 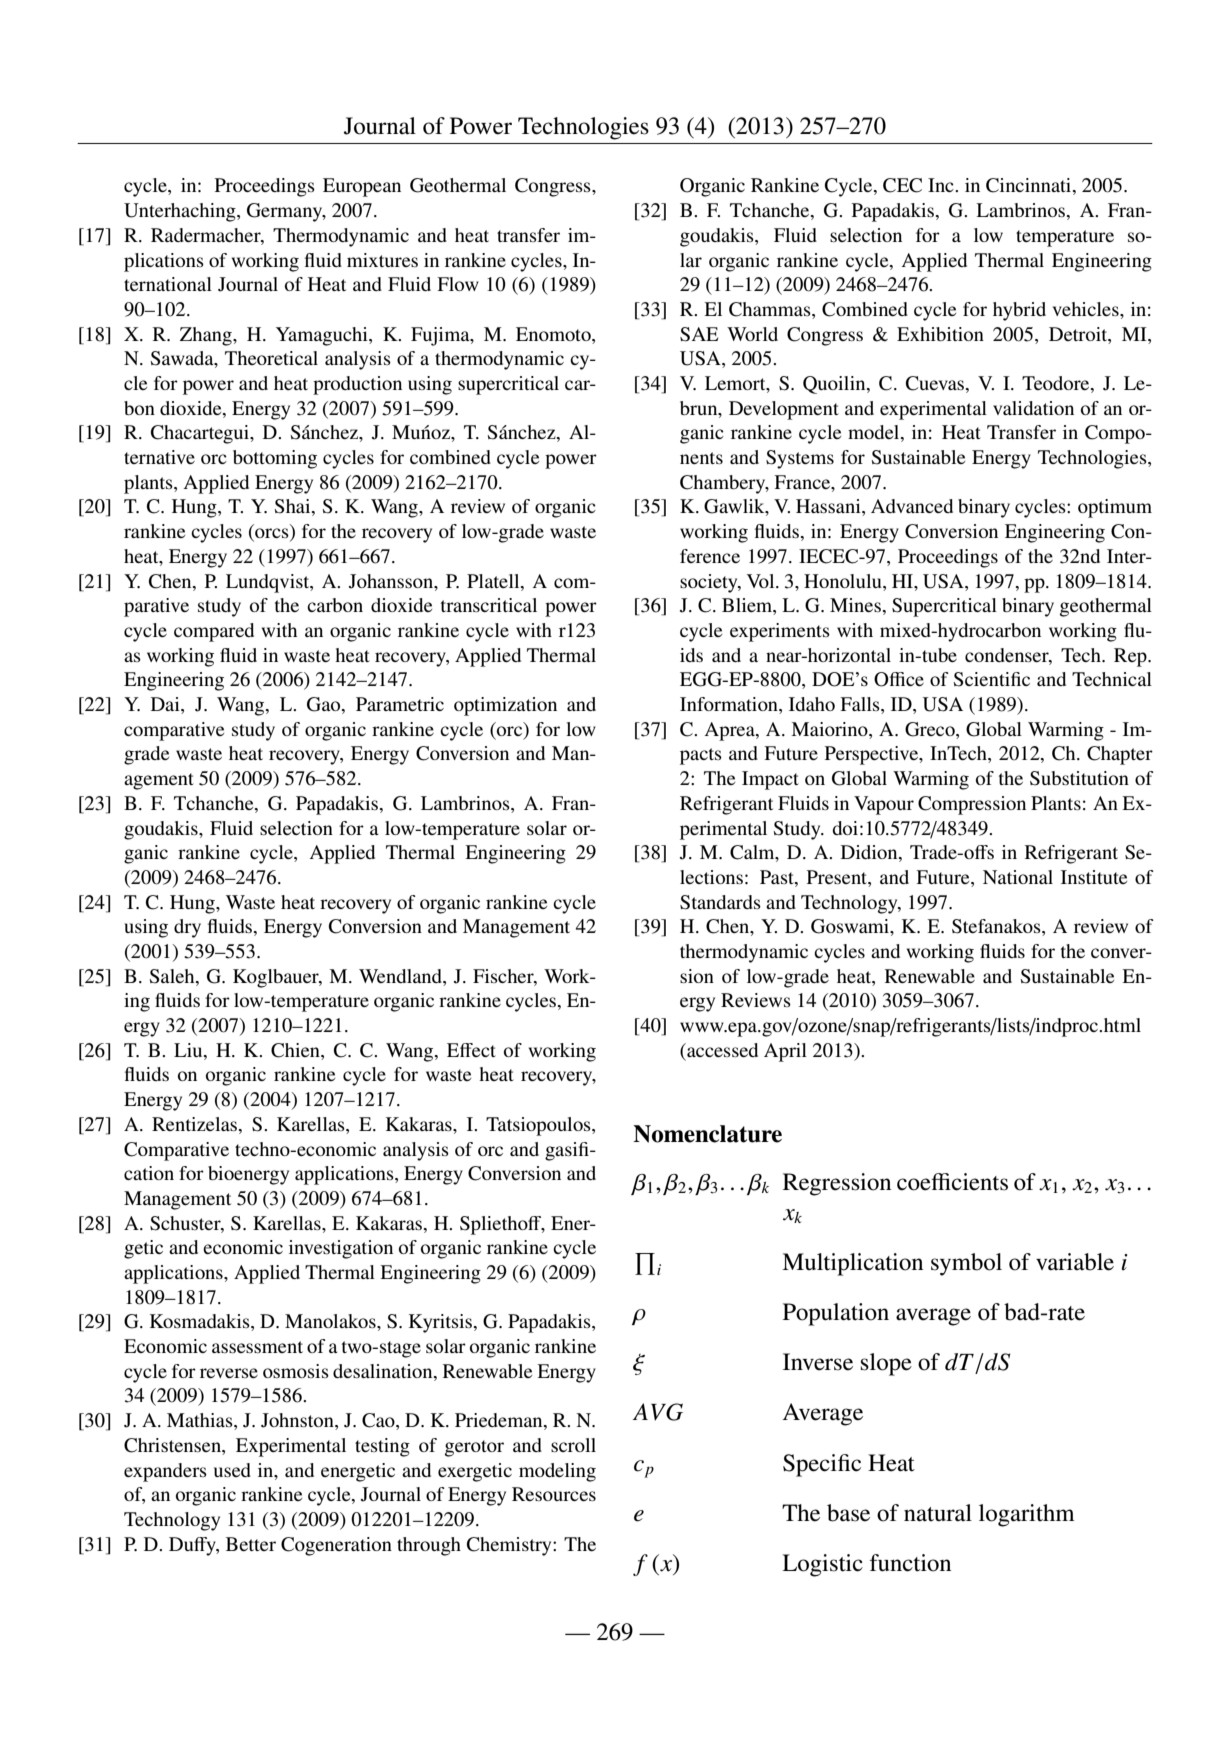 What do you see at coordinates (1019, 311) in the page?
I see `hybrid` at bounding box center [1019, 311].
